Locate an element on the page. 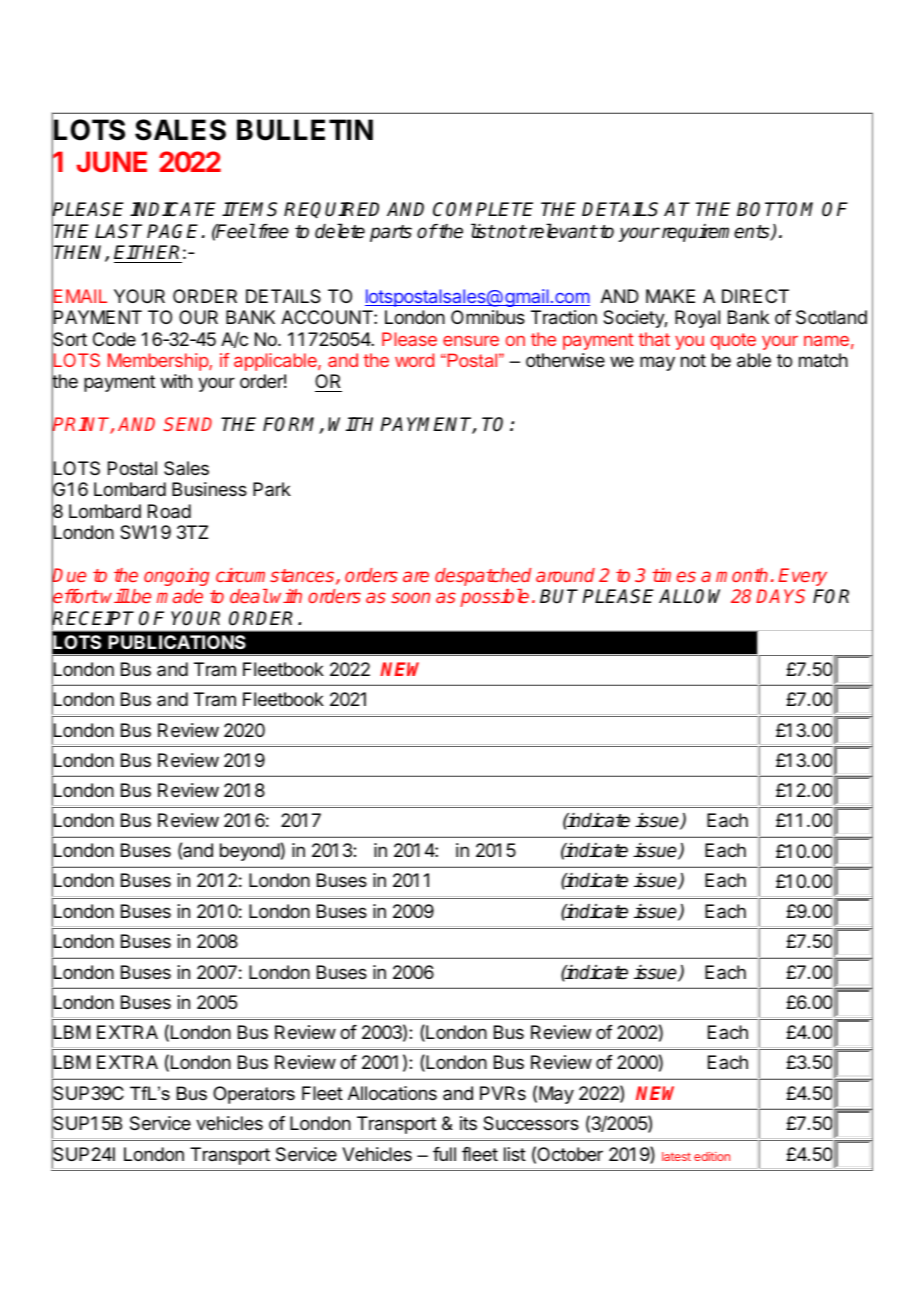 The image size is (924, 1307). edition is located at coordinates (712, 1156).
